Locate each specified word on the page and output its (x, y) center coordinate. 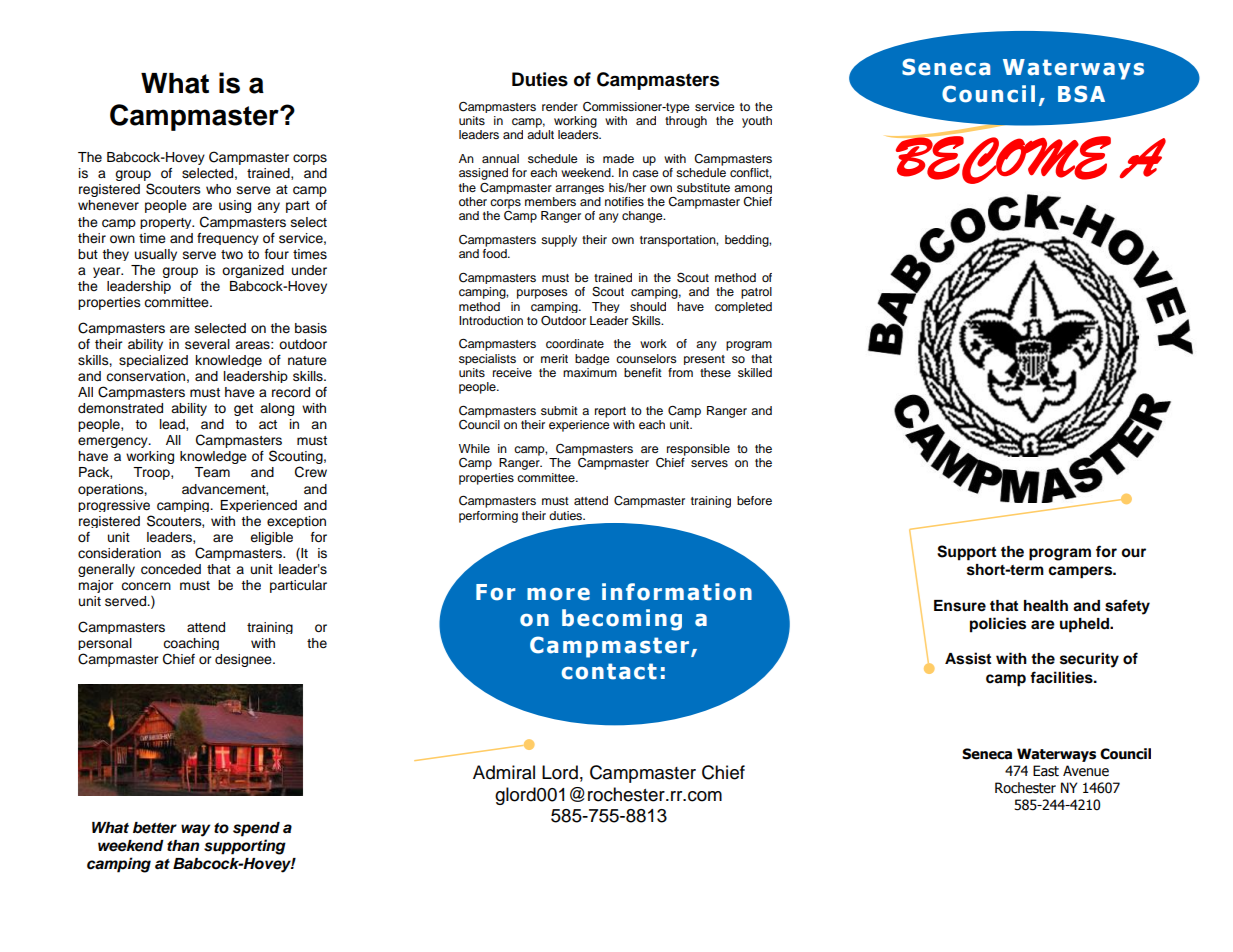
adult (540, 134)
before (754, 500)
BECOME (1002, 159)
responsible (698, 450)
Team (212, 472)
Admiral (504, 772)
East (1046, 771)
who (218, 189)
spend (256, 829)
